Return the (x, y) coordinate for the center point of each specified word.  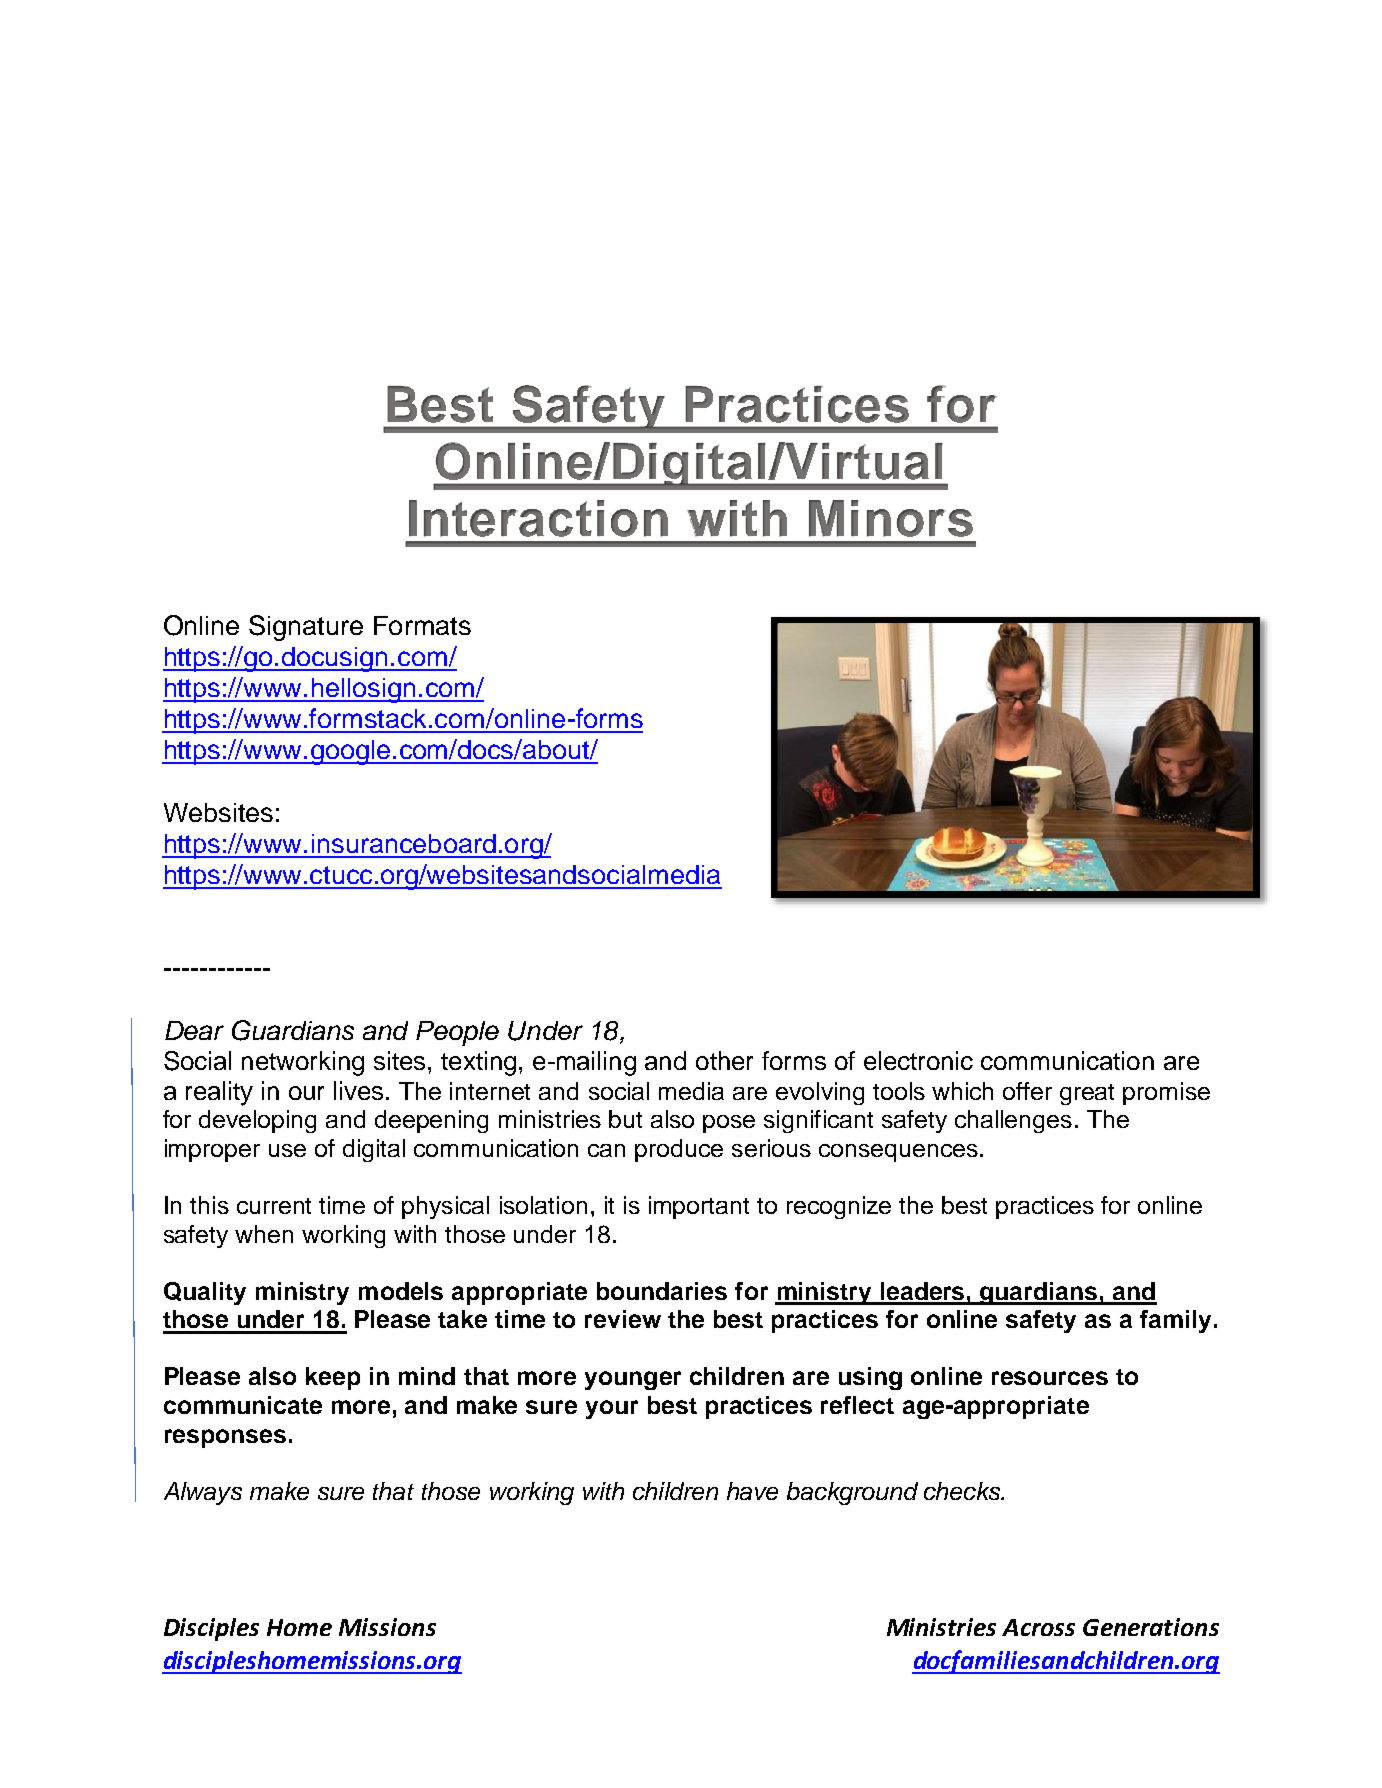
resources (1050, 1378)
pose (729, 1124)
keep (333, 1378)
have (752, 1491)
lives (358, 1090)
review (623, 1319)
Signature (306, 628)
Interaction (538, 518)
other (724, 1060)
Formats (422, 625)
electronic (918, 1060)
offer (1027, 1091)
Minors (891, 518)
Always (203, 1493)
